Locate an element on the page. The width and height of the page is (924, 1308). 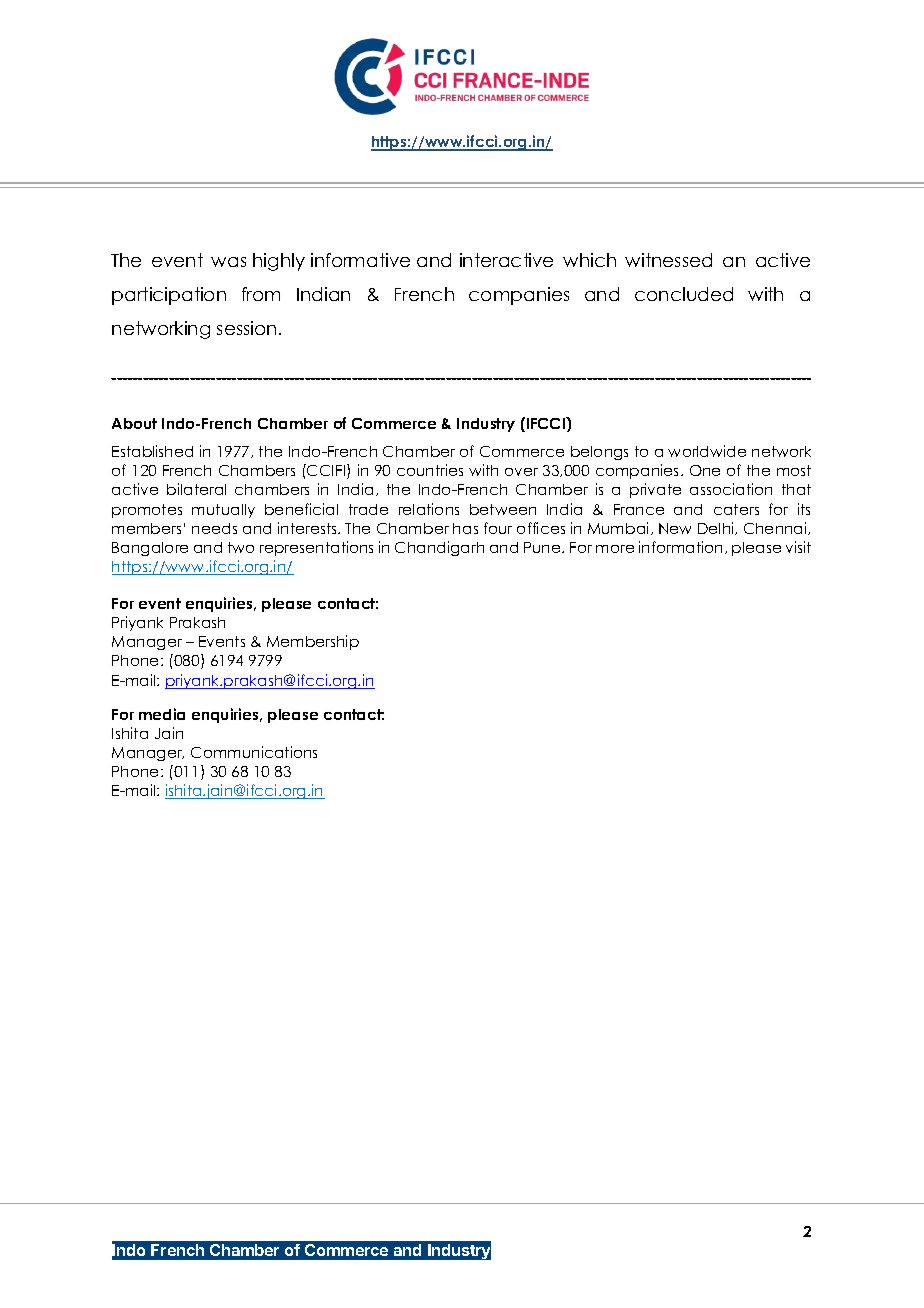
About is located at coordinates (134, 423).
